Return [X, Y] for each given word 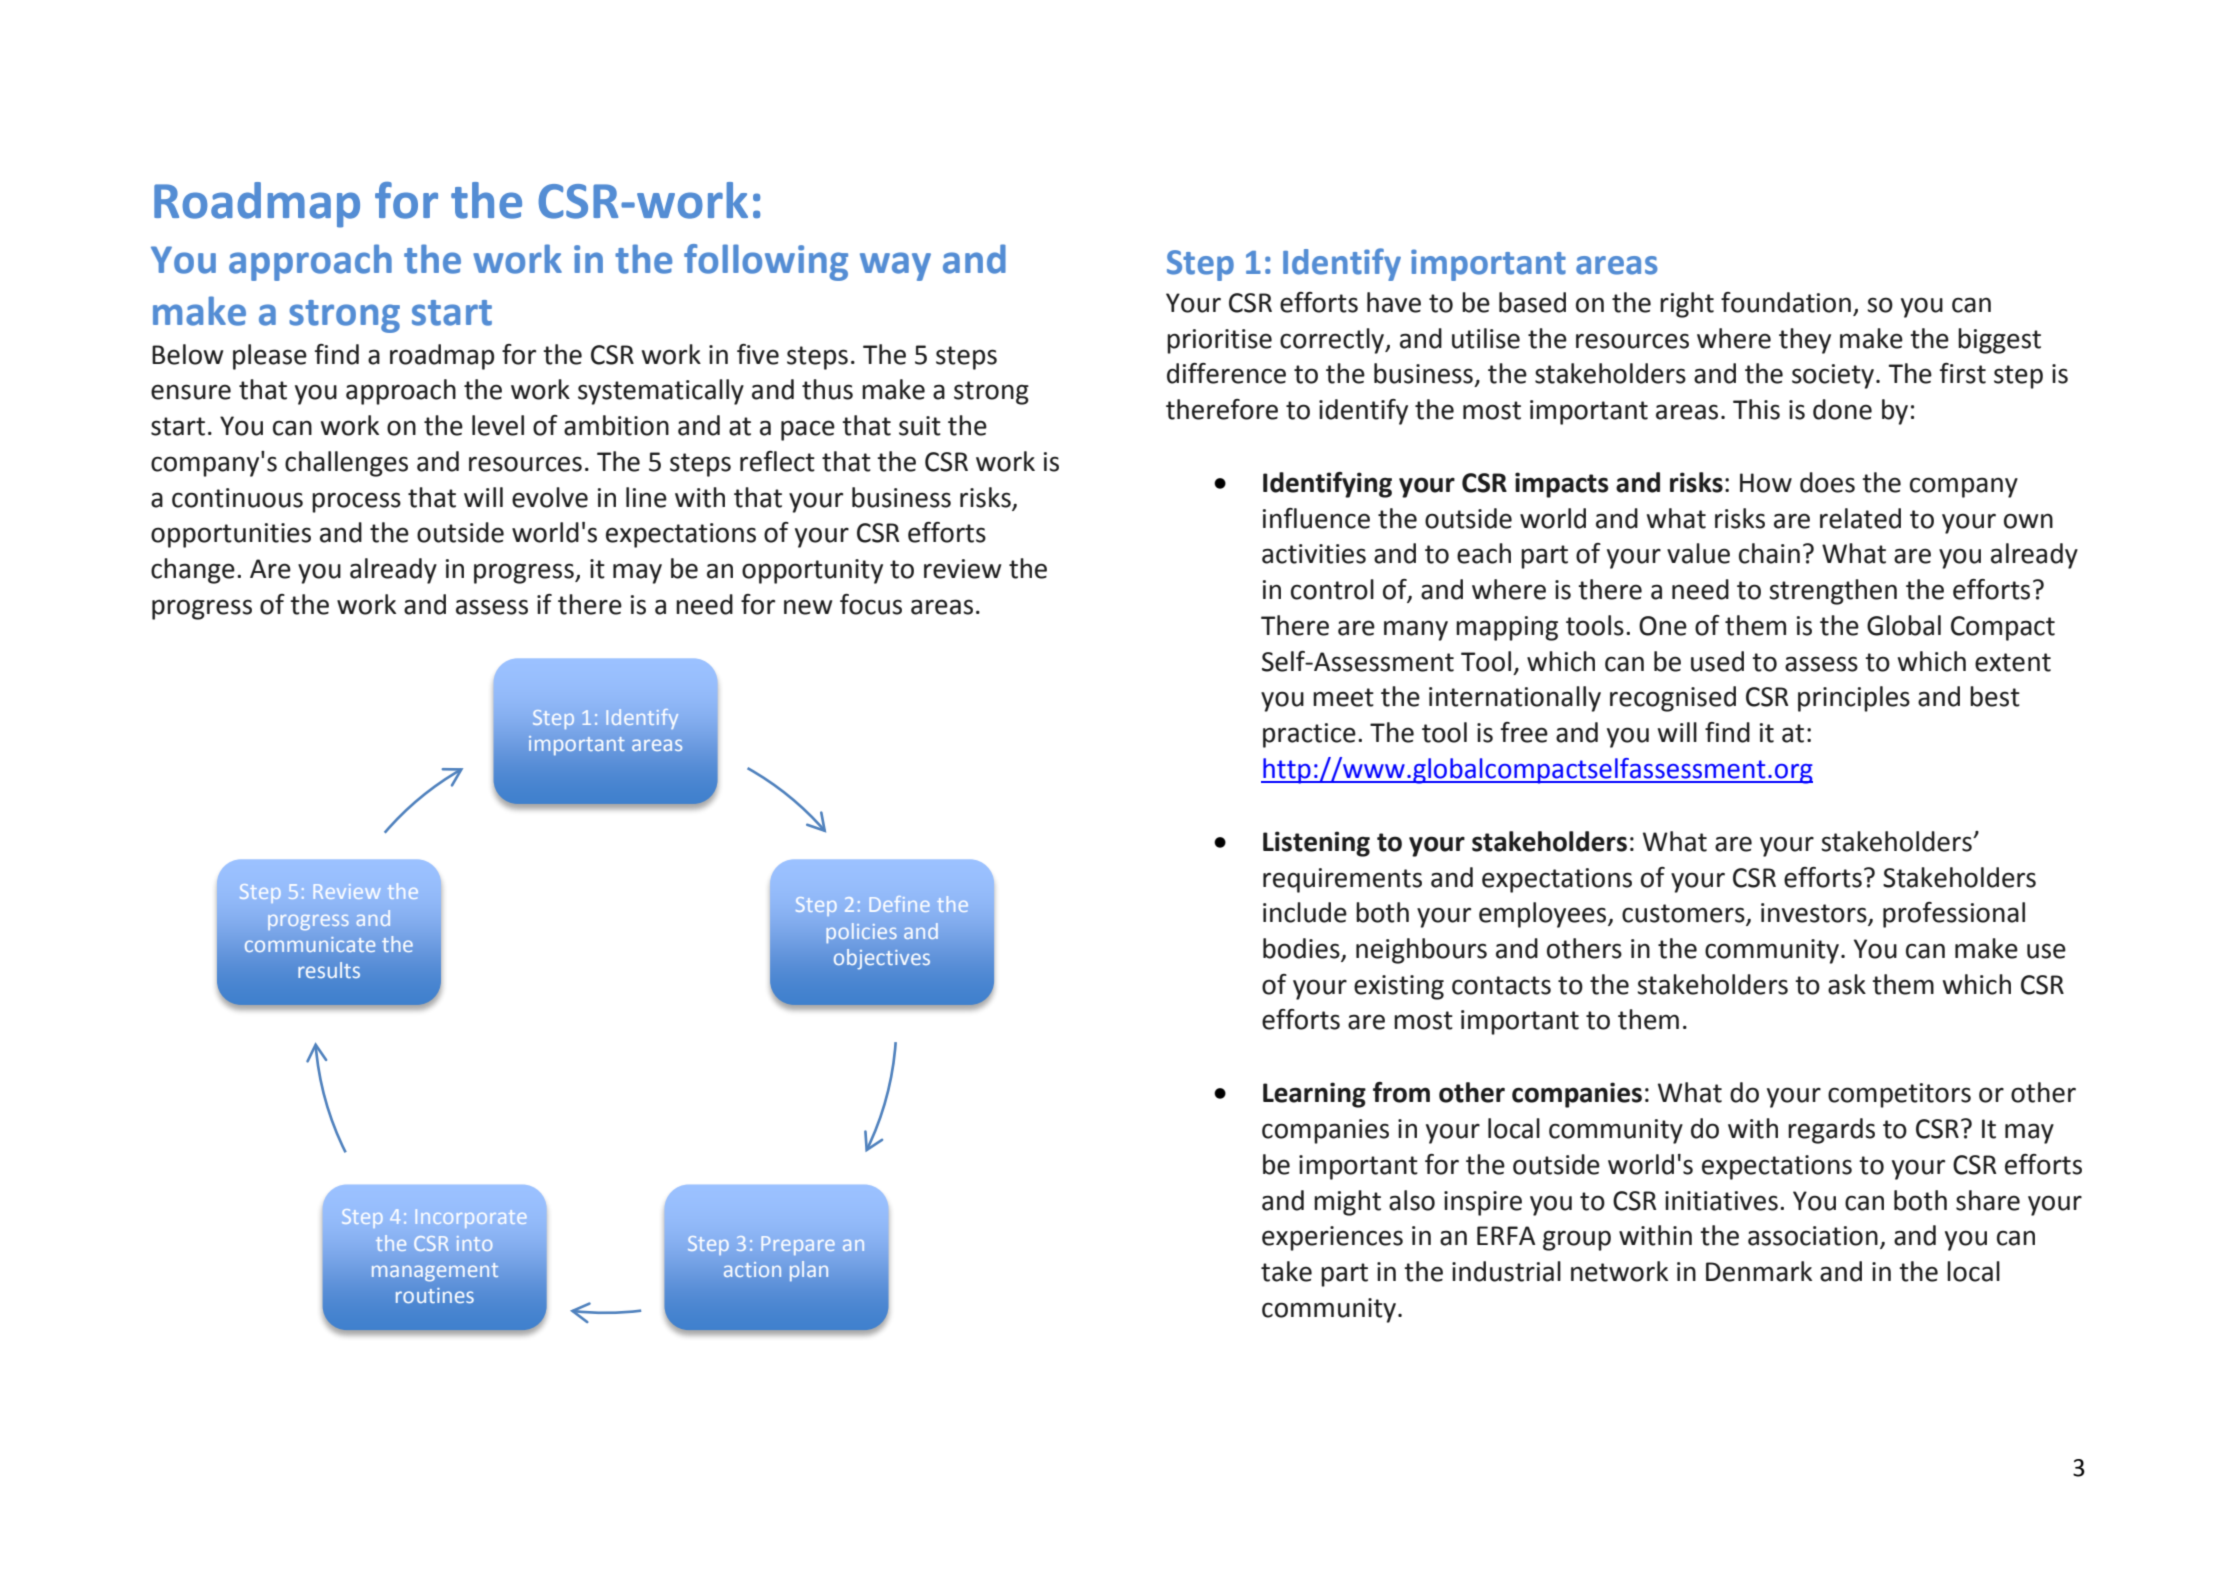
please [270, 357]
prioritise [1219, 341]
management [435, 1272]
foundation [1786, 302]
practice [1309, 735]
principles [1854, 699]
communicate [310, 944]
